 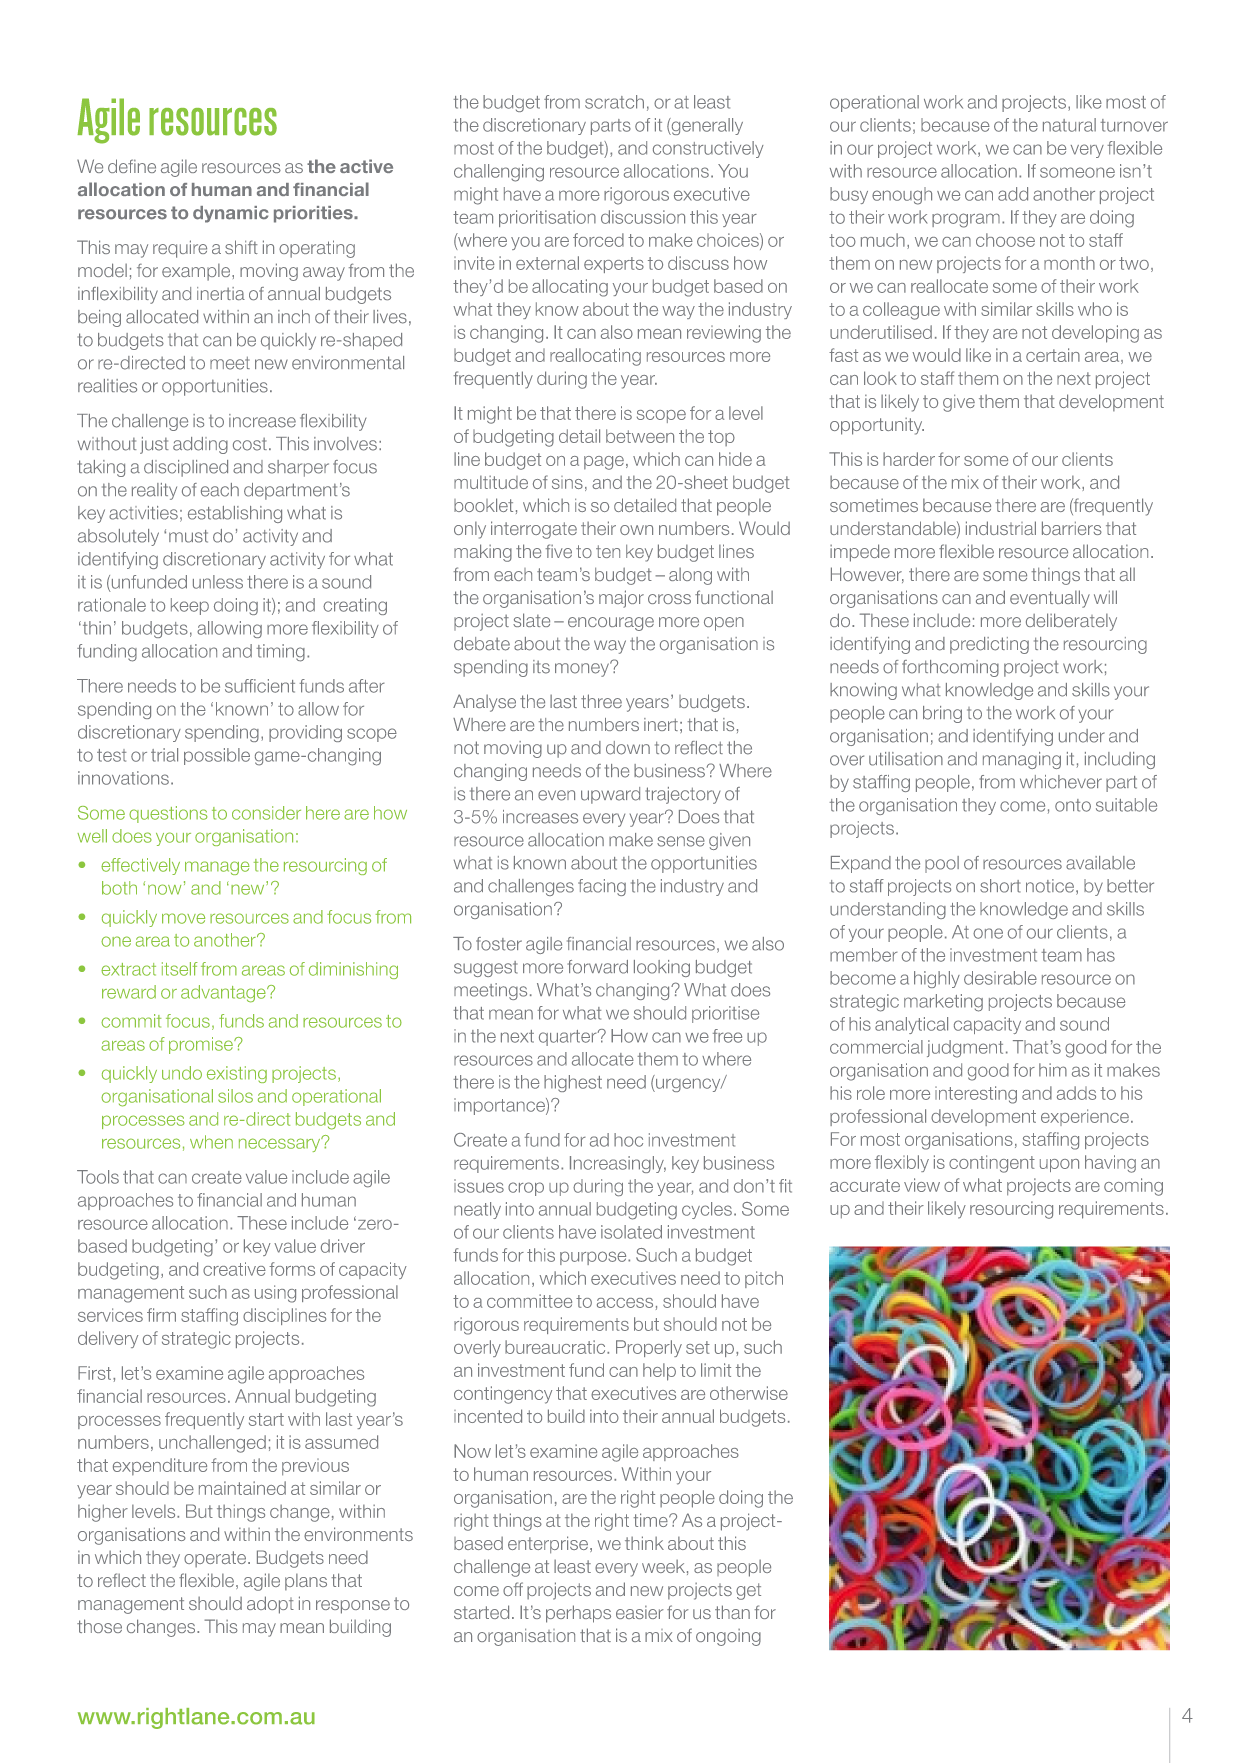 I want to click on easier, so click(x=640, y=1612).
